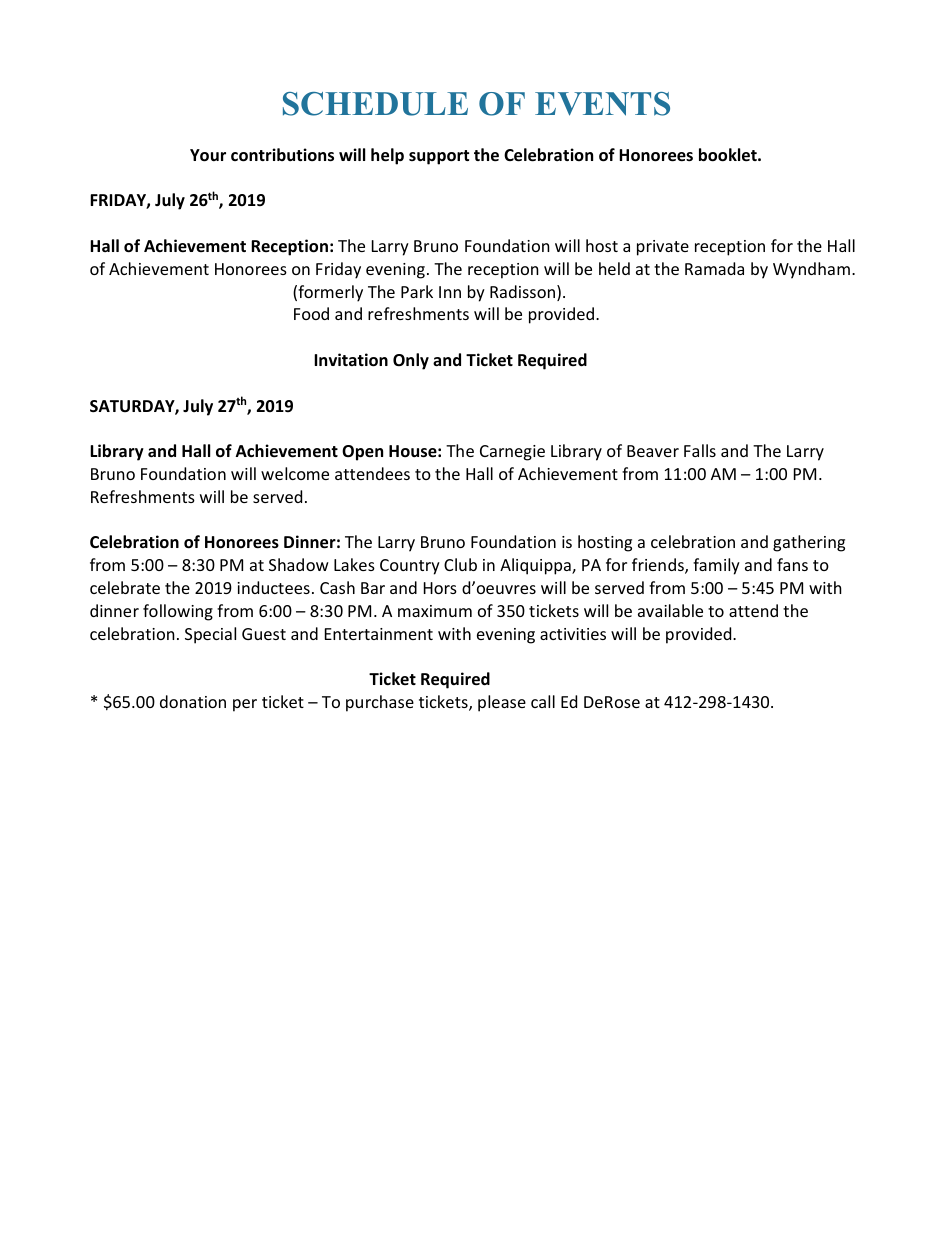 The width and height of the screenshot is (952, 1233). I want to click on Wyndham, so click(811, 270).
